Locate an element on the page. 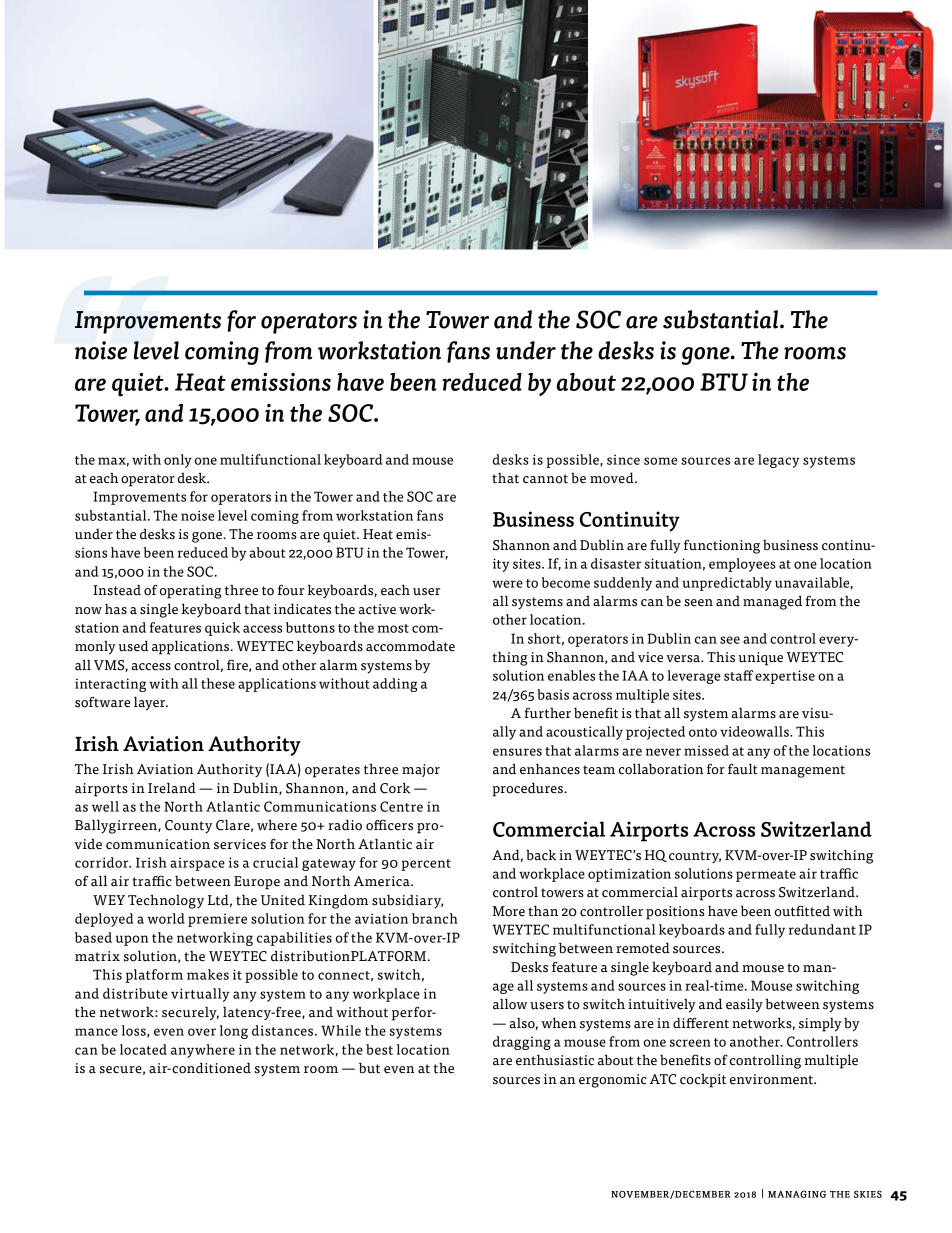 Image resolution: width=952 pixels, height=1233 pixels. these is located at coordinates (218, 683).
